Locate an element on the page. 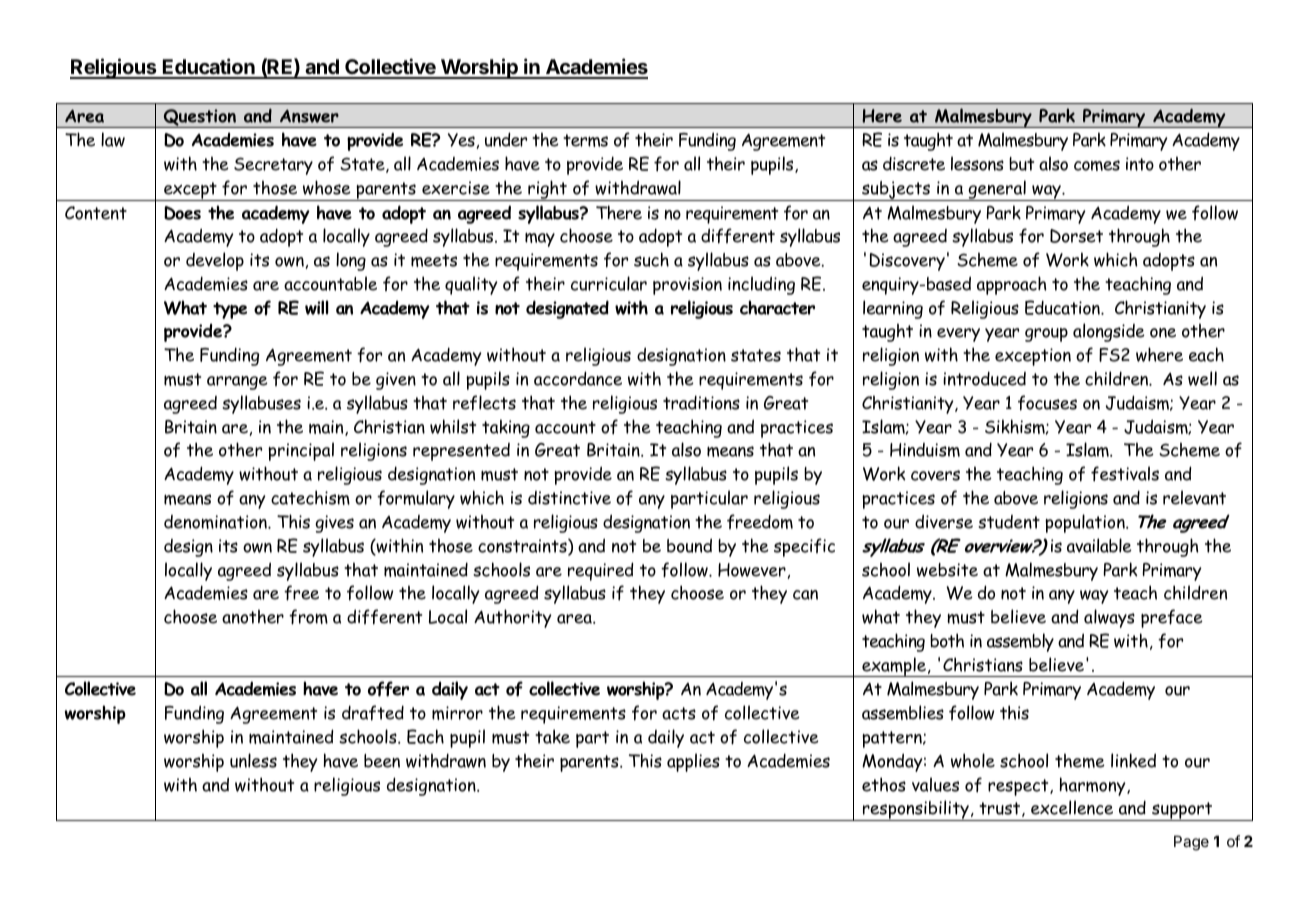 This page has height=924, width=1308. acts is located at coordinates (679, 713).
